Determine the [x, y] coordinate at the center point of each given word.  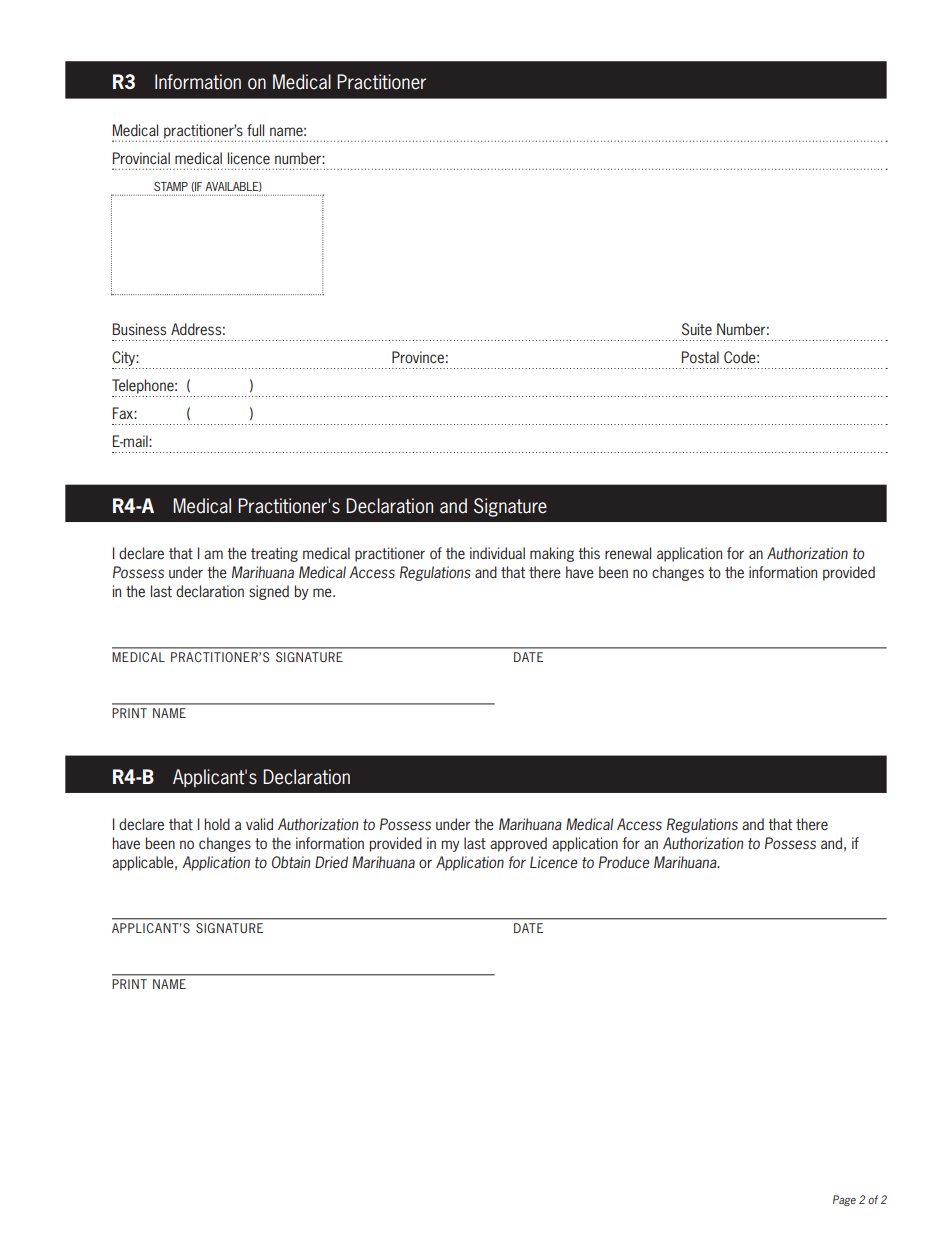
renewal [628, 553]
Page [844, 1200]
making [552, 554]
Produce [624, 862]
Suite [696, 329]
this [589, 553]
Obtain [291, 862]
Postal [700, 357]
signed [269, 592]
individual [497, 553]
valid [259, 824]
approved [518, 844]
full [255, 130]
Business [139, 329]
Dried [331, 862]
